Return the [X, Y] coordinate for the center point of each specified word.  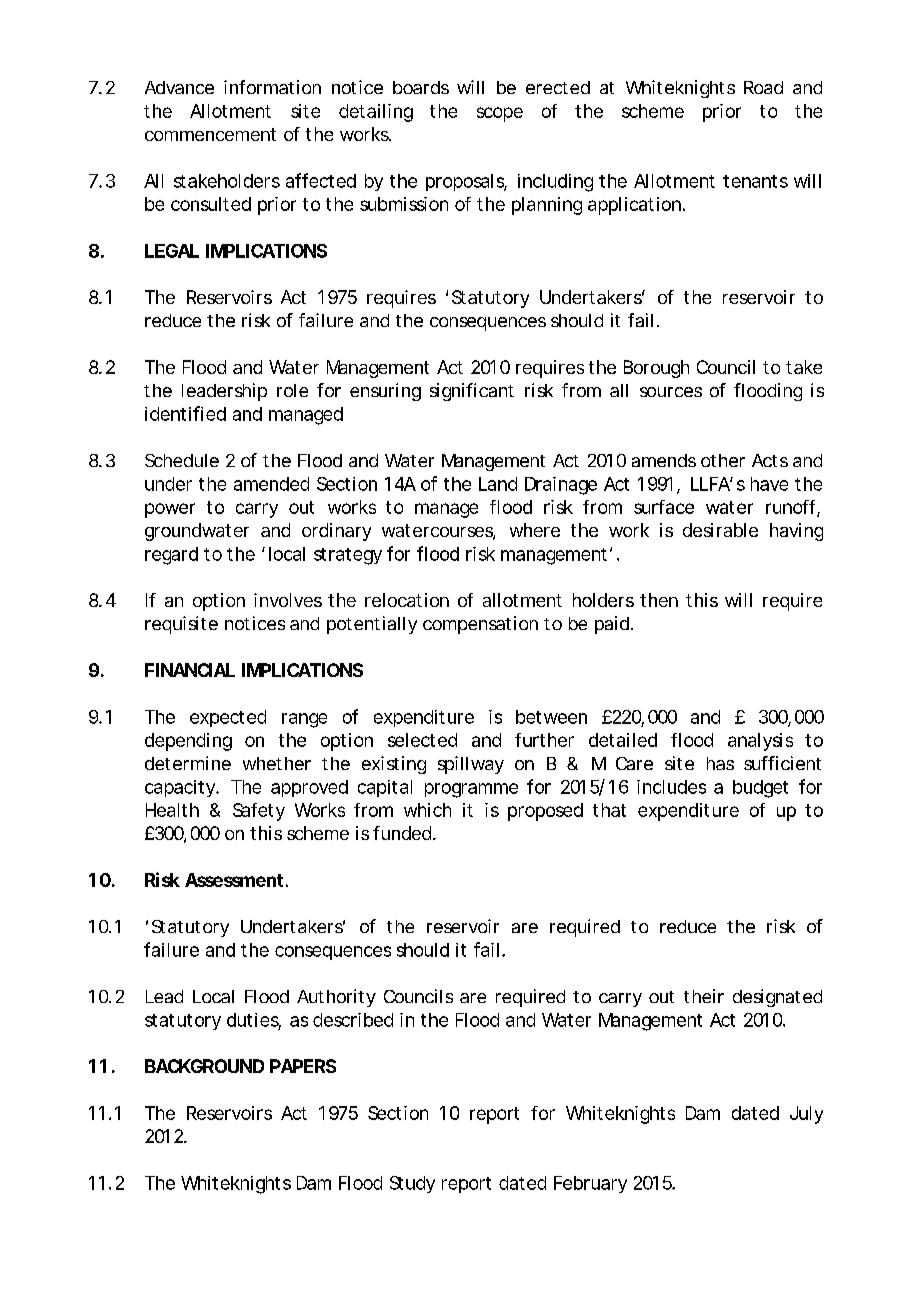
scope [500, 114]
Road [763, 87]
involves [288, 600]
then [659, 600]
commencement [210, 134]
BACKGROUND [204, 1066]
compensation [480, 625]
